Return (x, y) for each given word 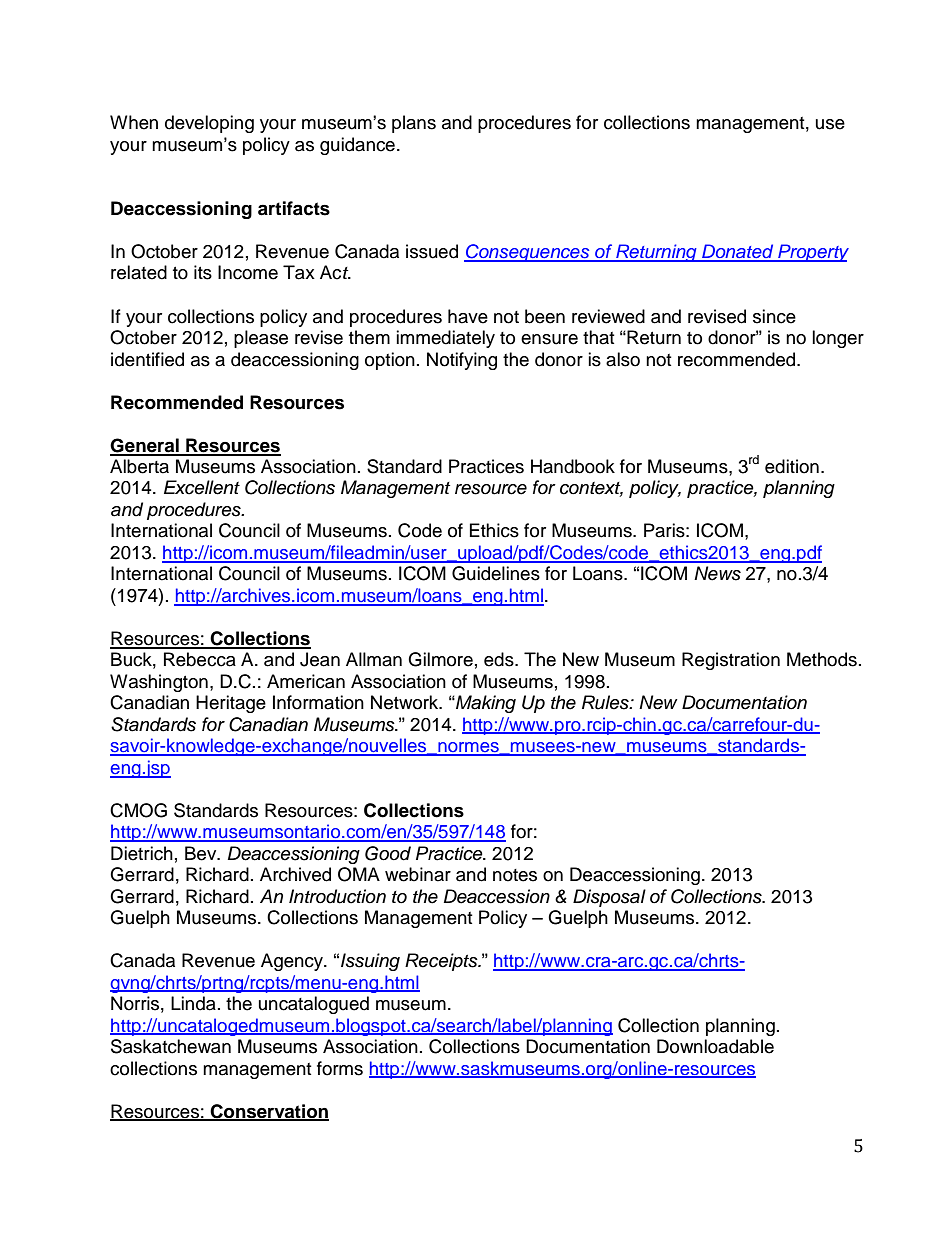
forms (340, 1068)
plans (414, 124)
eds (500, 659)
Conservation (269, 1112)
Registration (731, 661)
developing (209, 124)
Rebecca (200, 659)
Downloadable (715, 1046)
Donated (738, 252)
